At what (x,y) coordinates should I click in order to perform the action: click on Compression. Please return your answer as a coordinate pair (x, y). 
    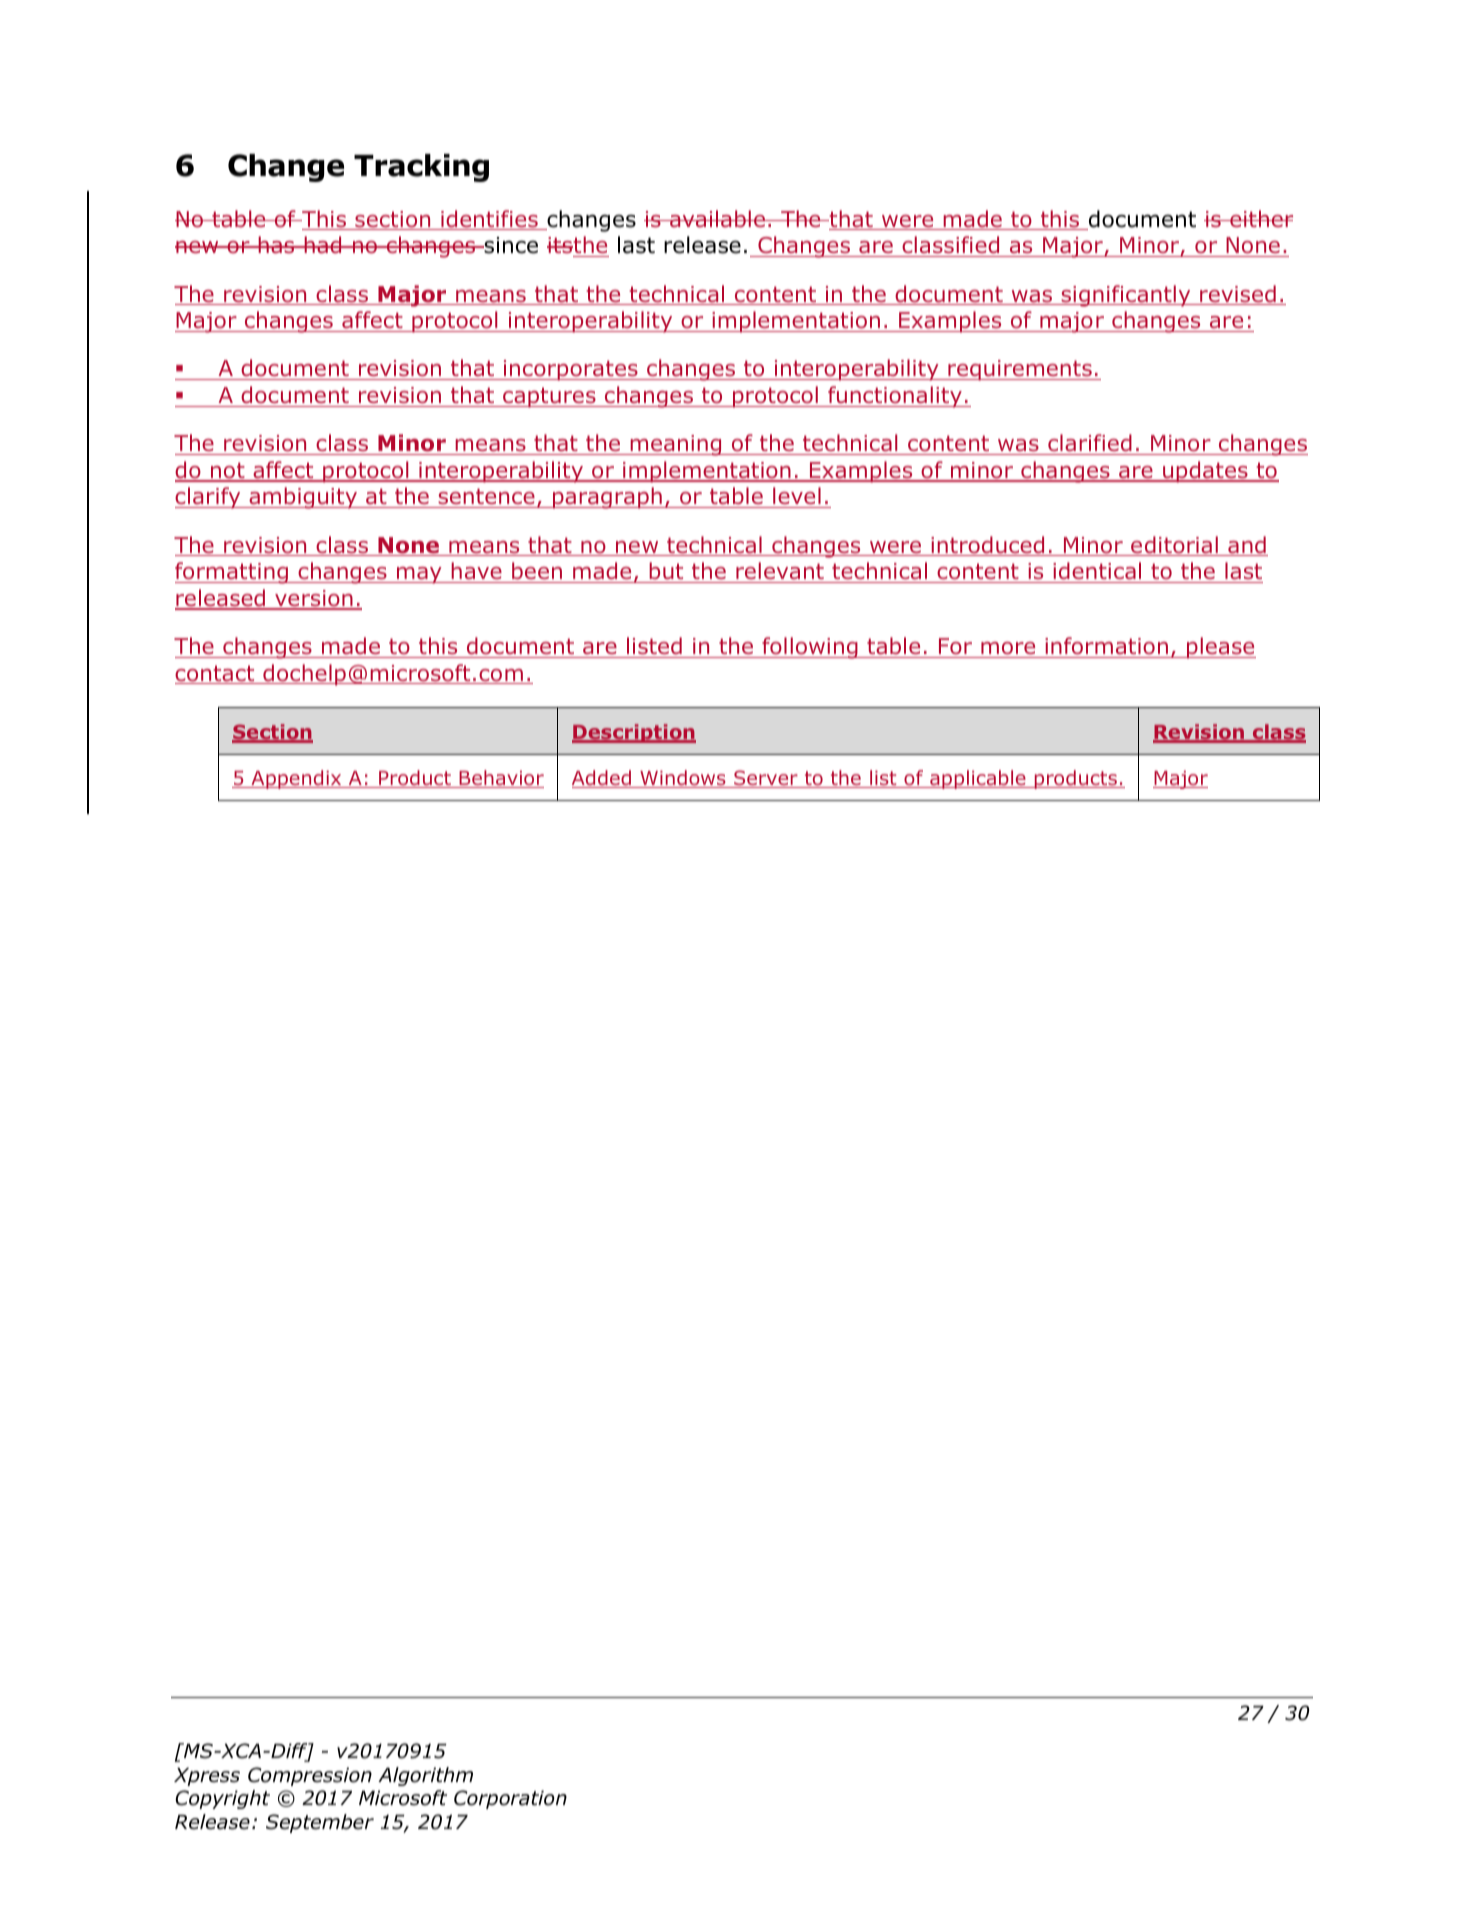
    Looking at the image, I should click on (310, 1776).
